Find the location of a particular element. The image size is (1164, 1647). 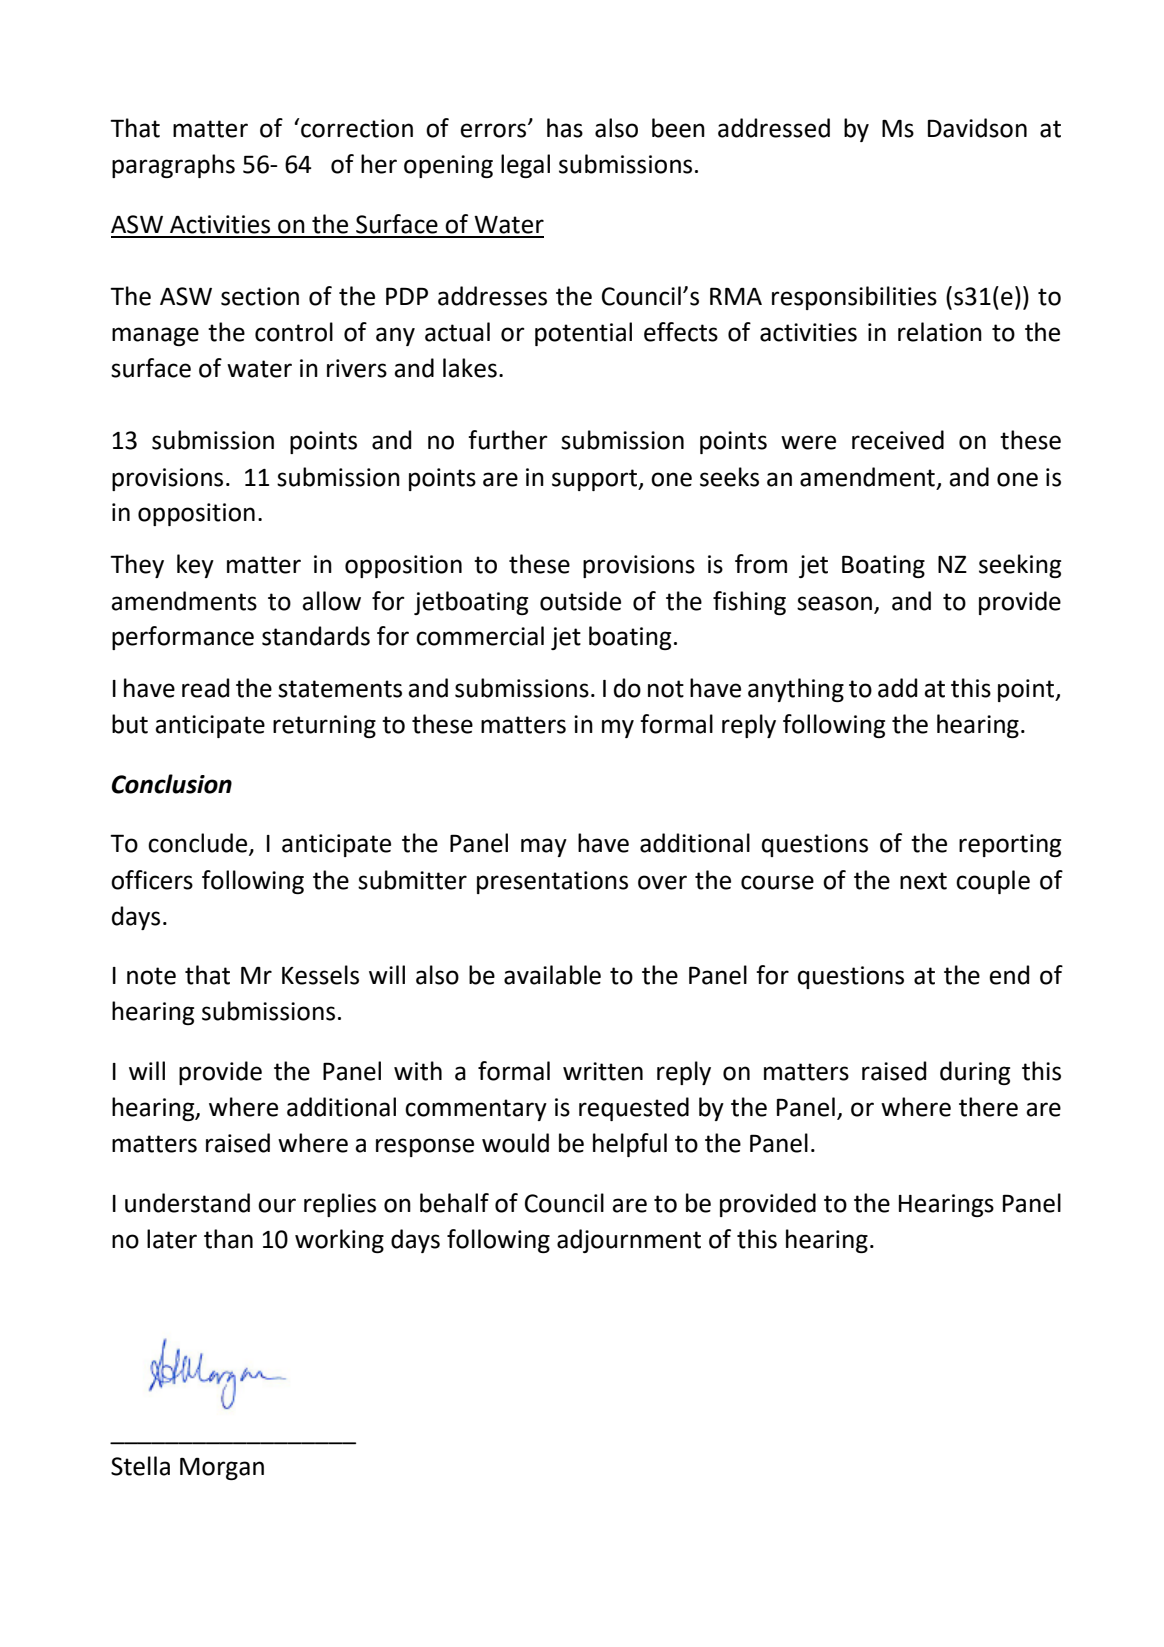

paragraphs is located at coordinates (173, 166).
